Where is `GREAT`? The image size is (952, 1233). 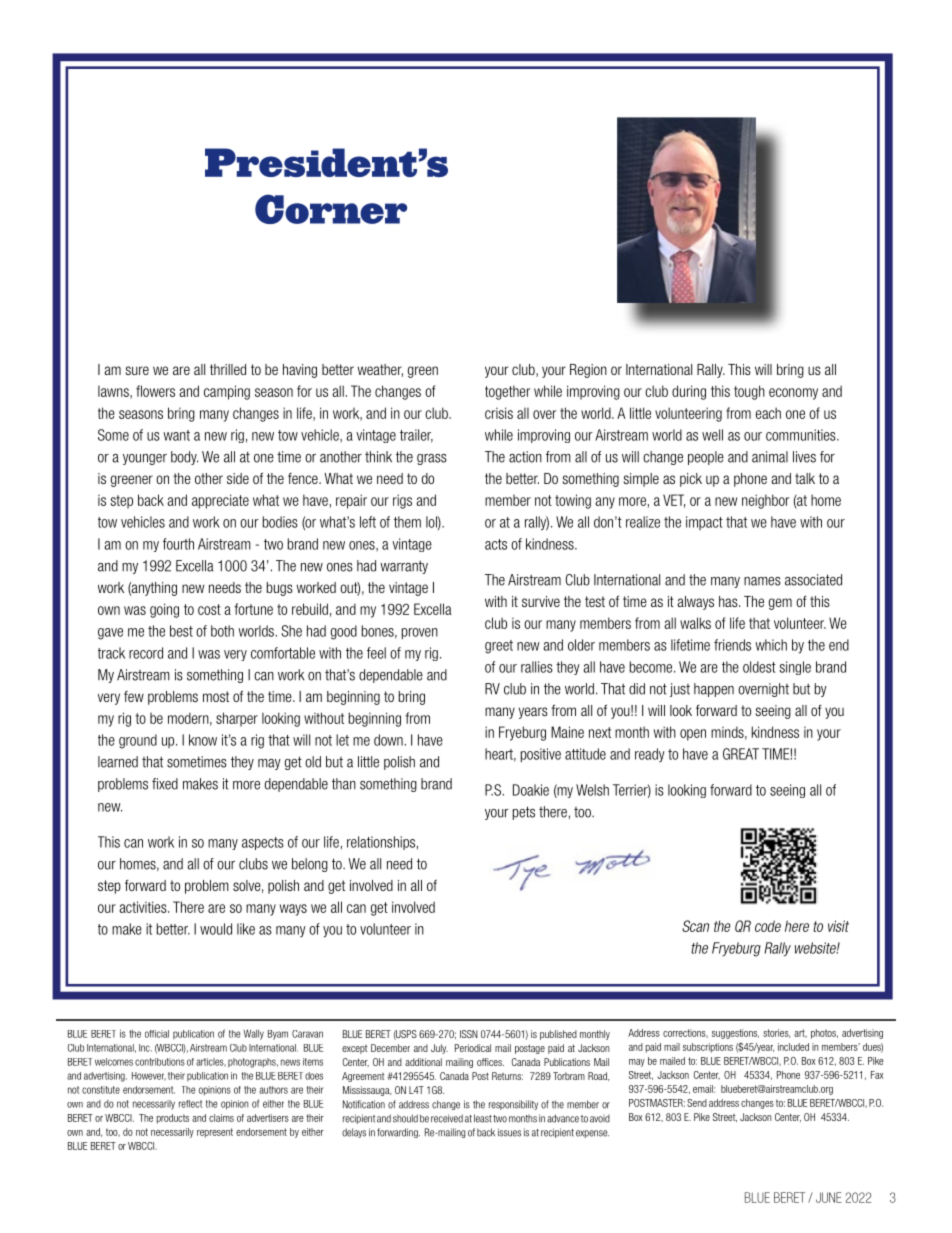 GREAT is located at coordinates (741, 754).
